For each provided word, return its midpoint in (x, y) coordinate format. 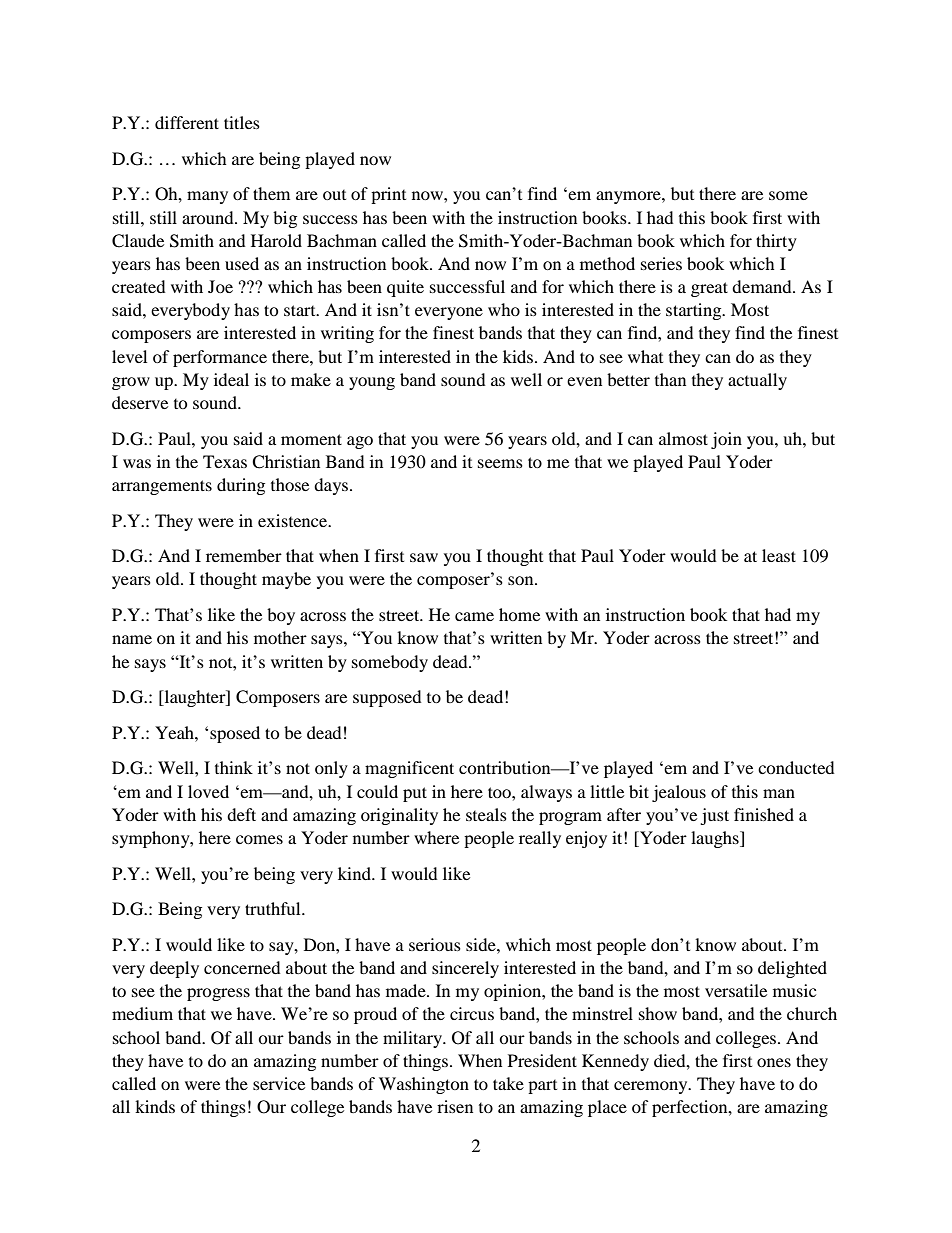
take (508, 1083)
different (187, 122)
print (388, 195)
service (279, 1083)
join (726, 440)
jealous (679, 793)
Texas (225, 461)
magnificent (409, 769)
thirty (776, 242)
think (234, 767)
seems (500, 463)
